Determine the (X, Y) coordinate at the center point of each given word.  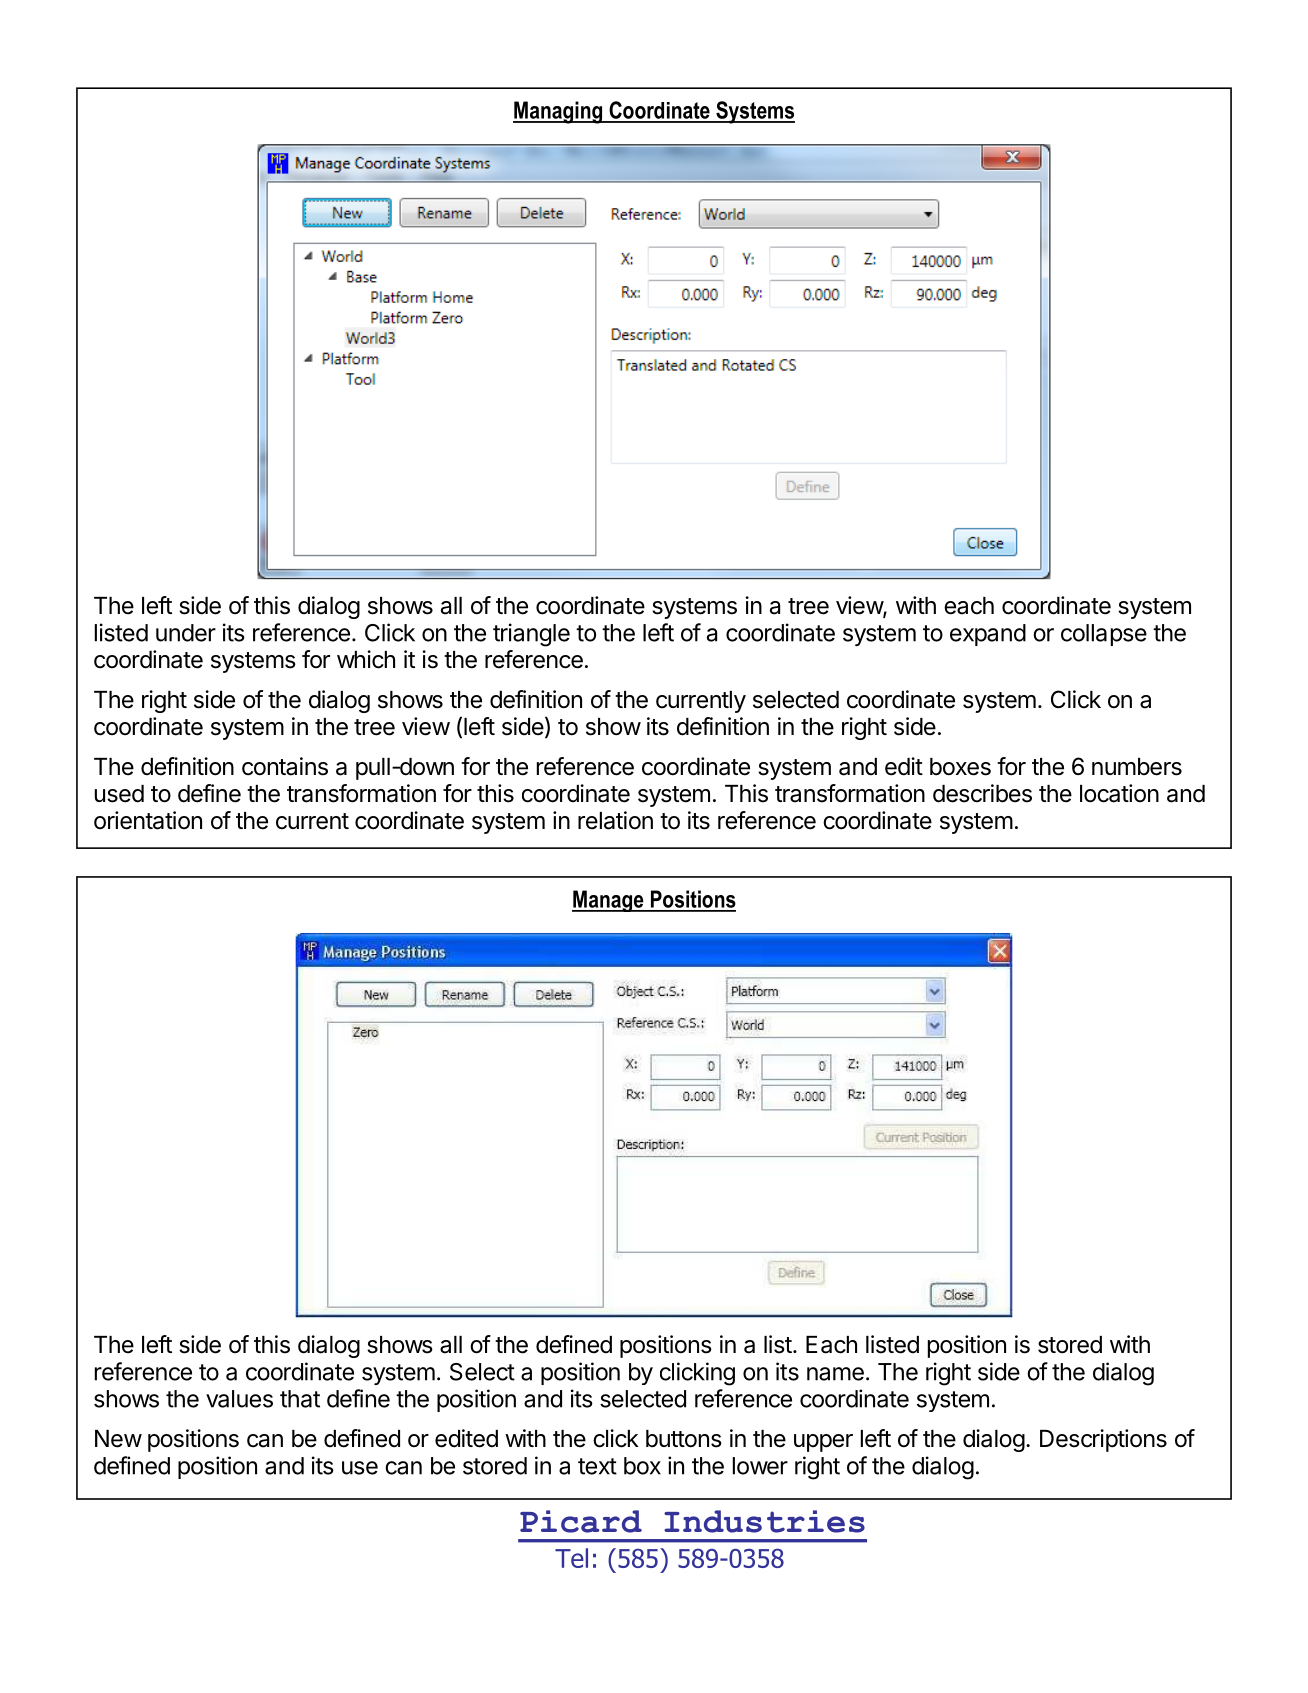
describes (982, 793)
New (118, 1439)
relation (615, 820)
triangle (531, 635)
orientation (148, 820)
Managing (559, 112)
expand (988, 635)
